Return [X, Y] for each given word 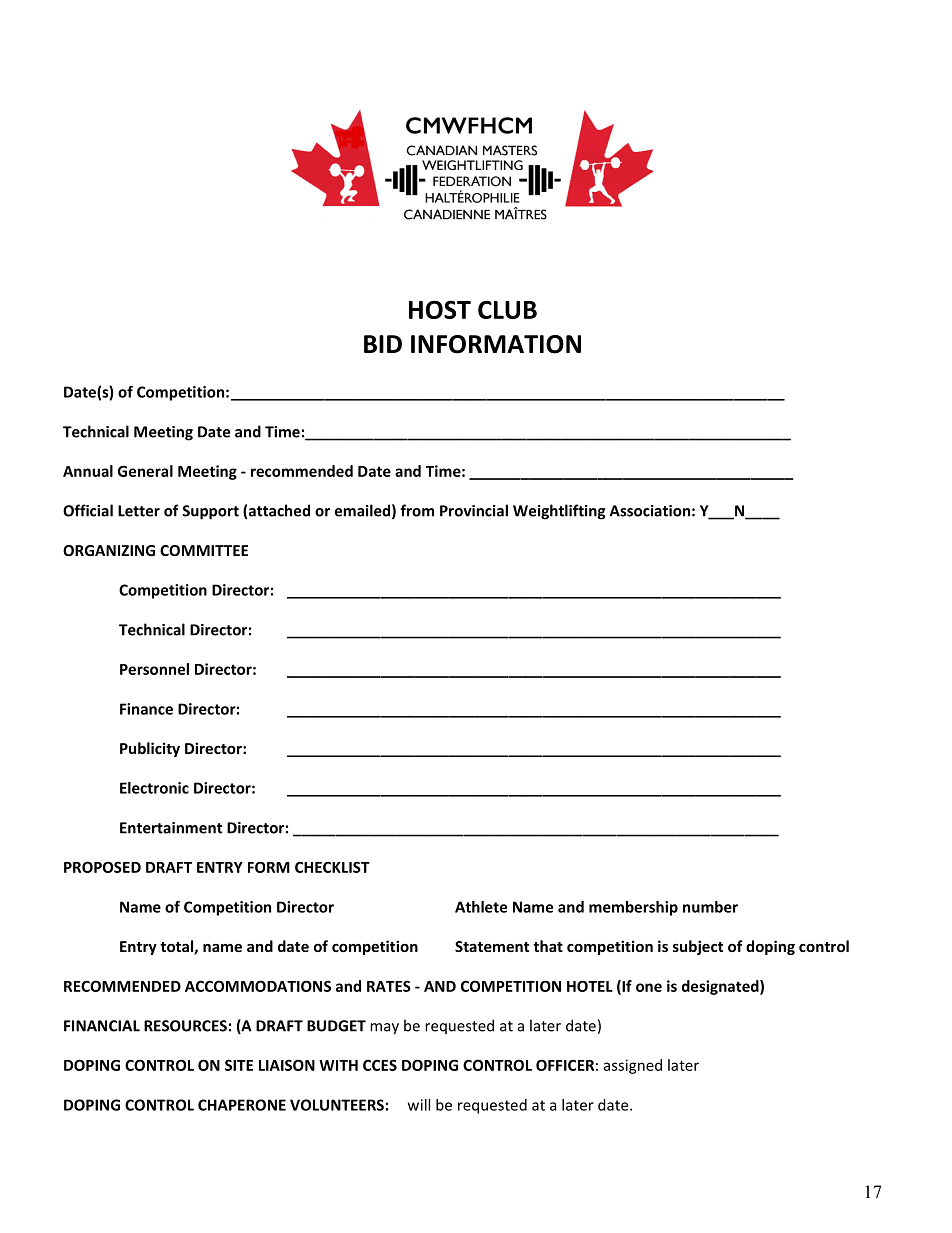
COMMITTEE [204, 550]
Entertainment [171, 828]
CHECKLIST [332, 867]
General [145, 471]
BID [383, 344]
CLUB [507, 309]
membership [633, 908]
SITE [239, 1065]
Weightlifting [559, 512]
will [419, 1105]
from [417, 510]
